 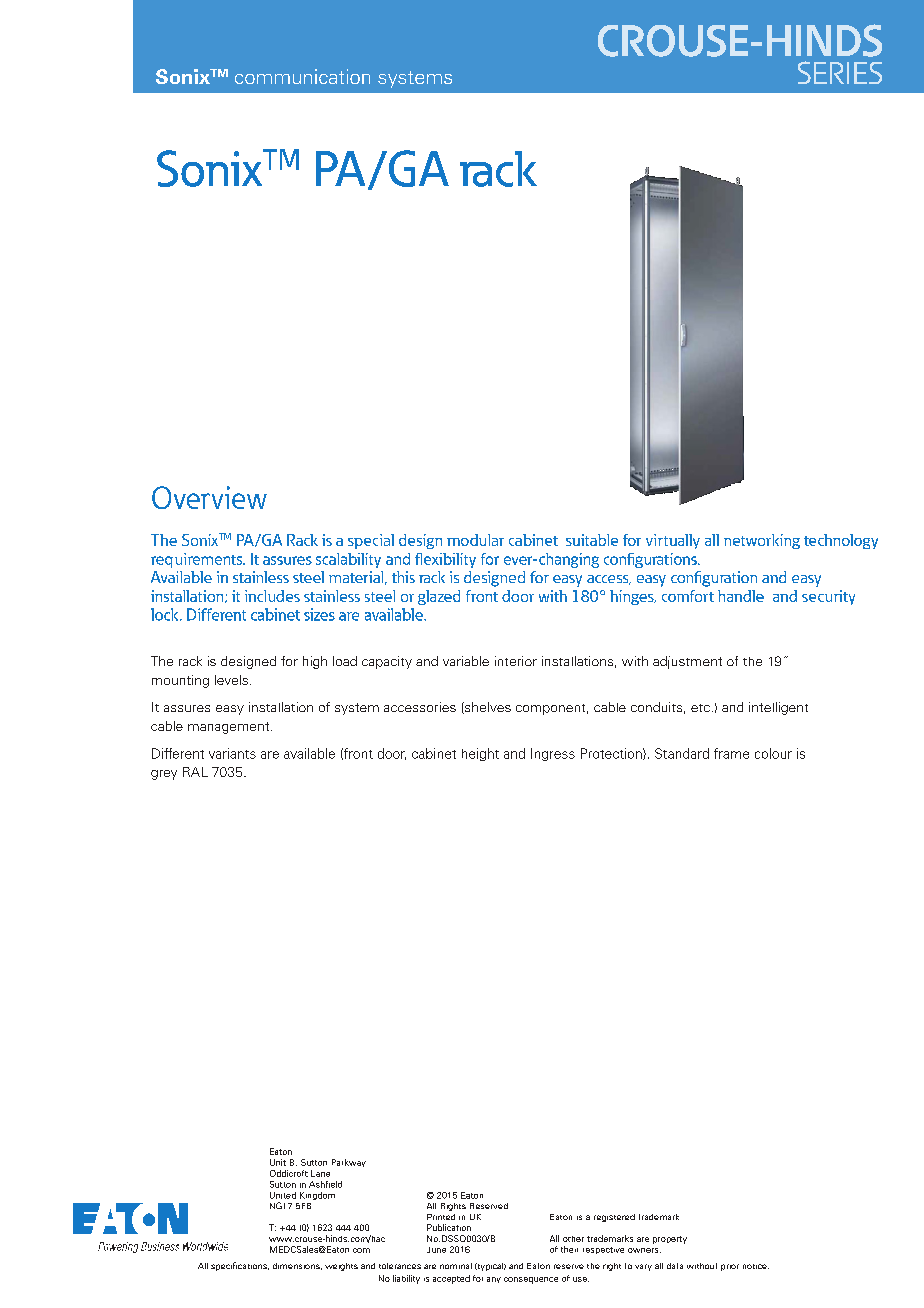 What do you see at coordinates (320, 1173) in the document?
I see `Lane` at bounding box center [320, 1173].
